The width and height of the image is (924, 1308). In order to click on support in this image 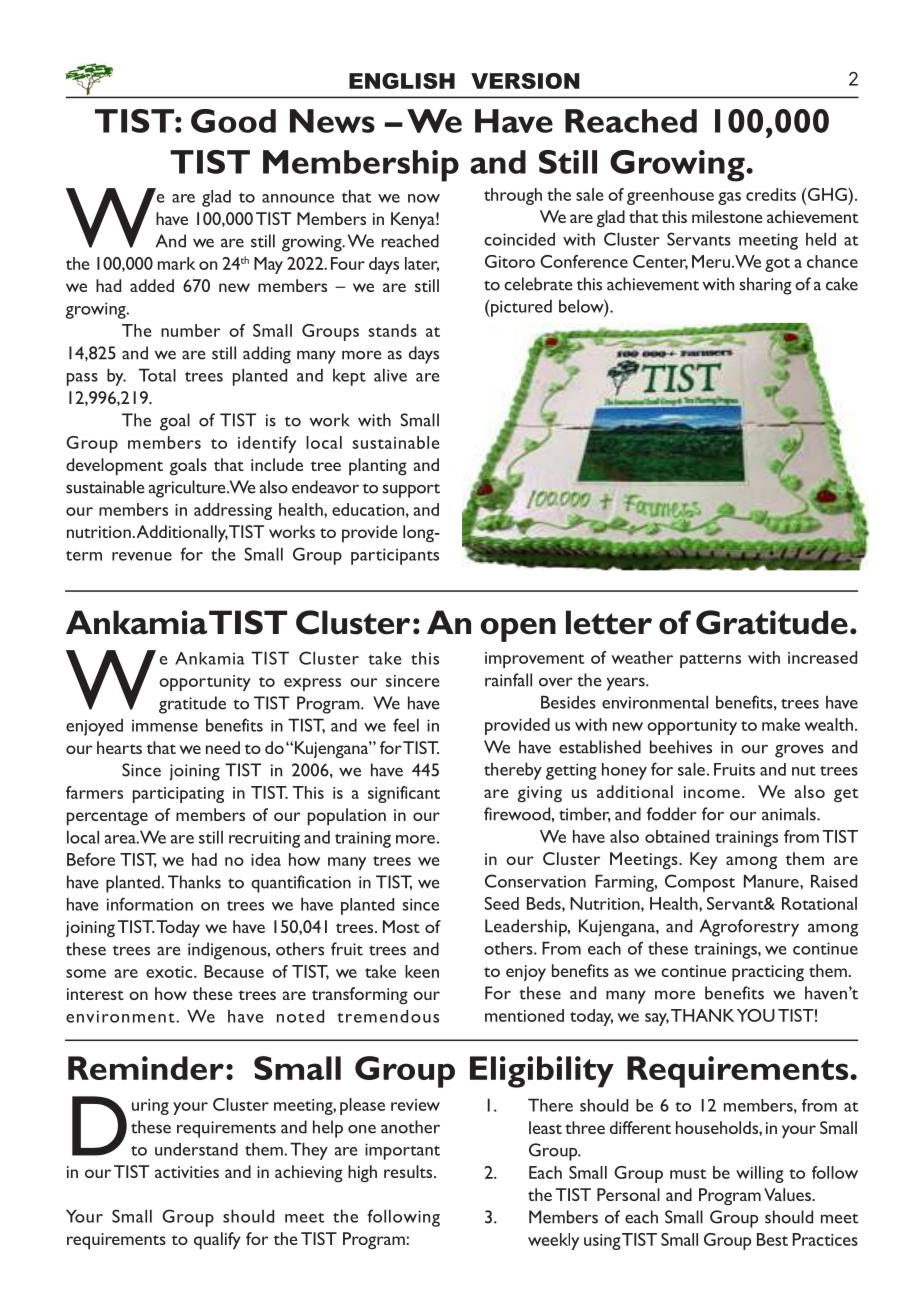, I will do `click(411, 490)`.
